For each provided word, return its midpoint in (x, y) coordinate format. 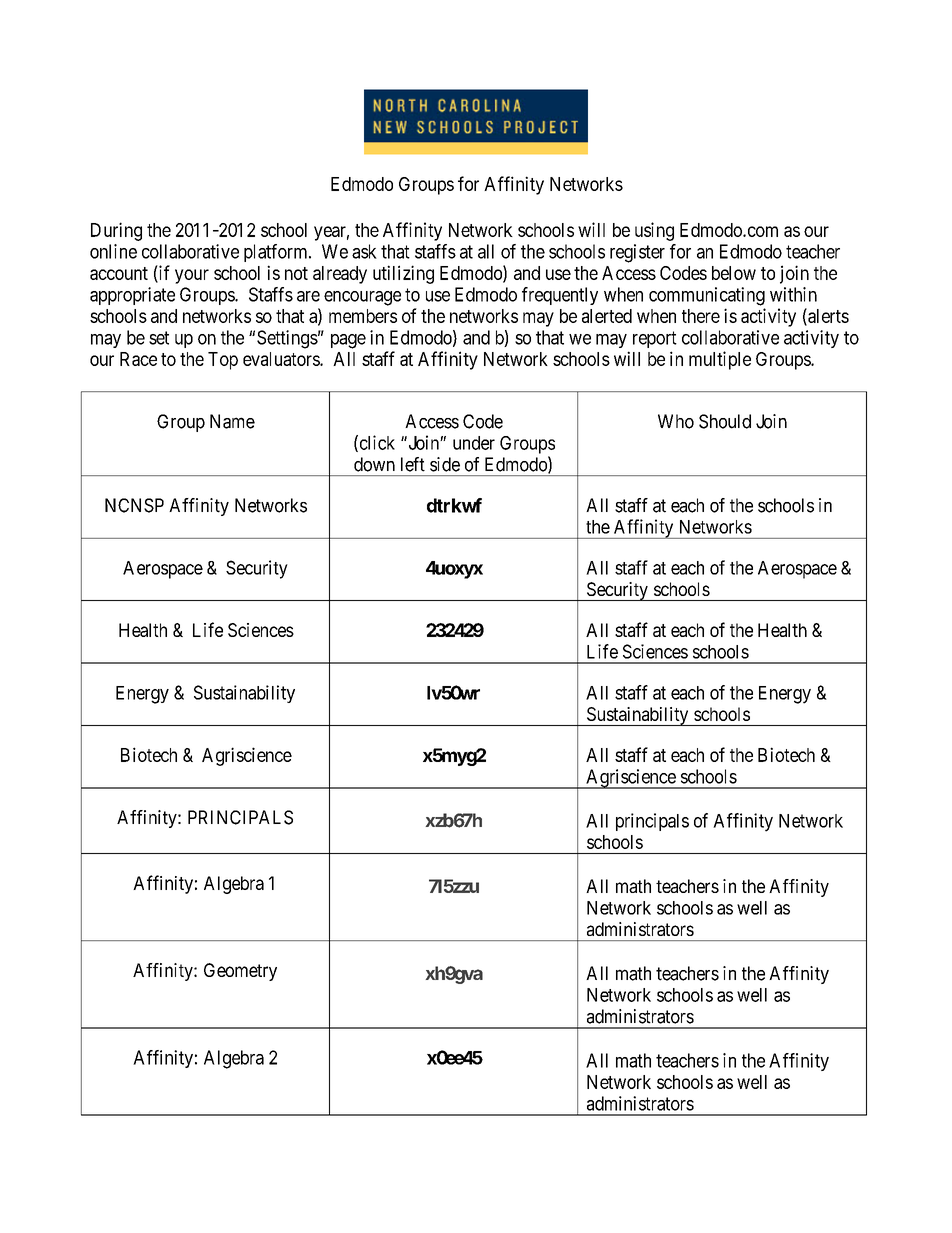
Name (232, 421)
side (445, 464)
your (192, 276)
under (474, 443)
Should (725, 421)
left (413, 464)
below (734, 273)
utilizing (403, 274)
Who (676, 421)
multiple (720, 360)
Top (223, 361)
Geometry (240, 972)
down (374, 464)
